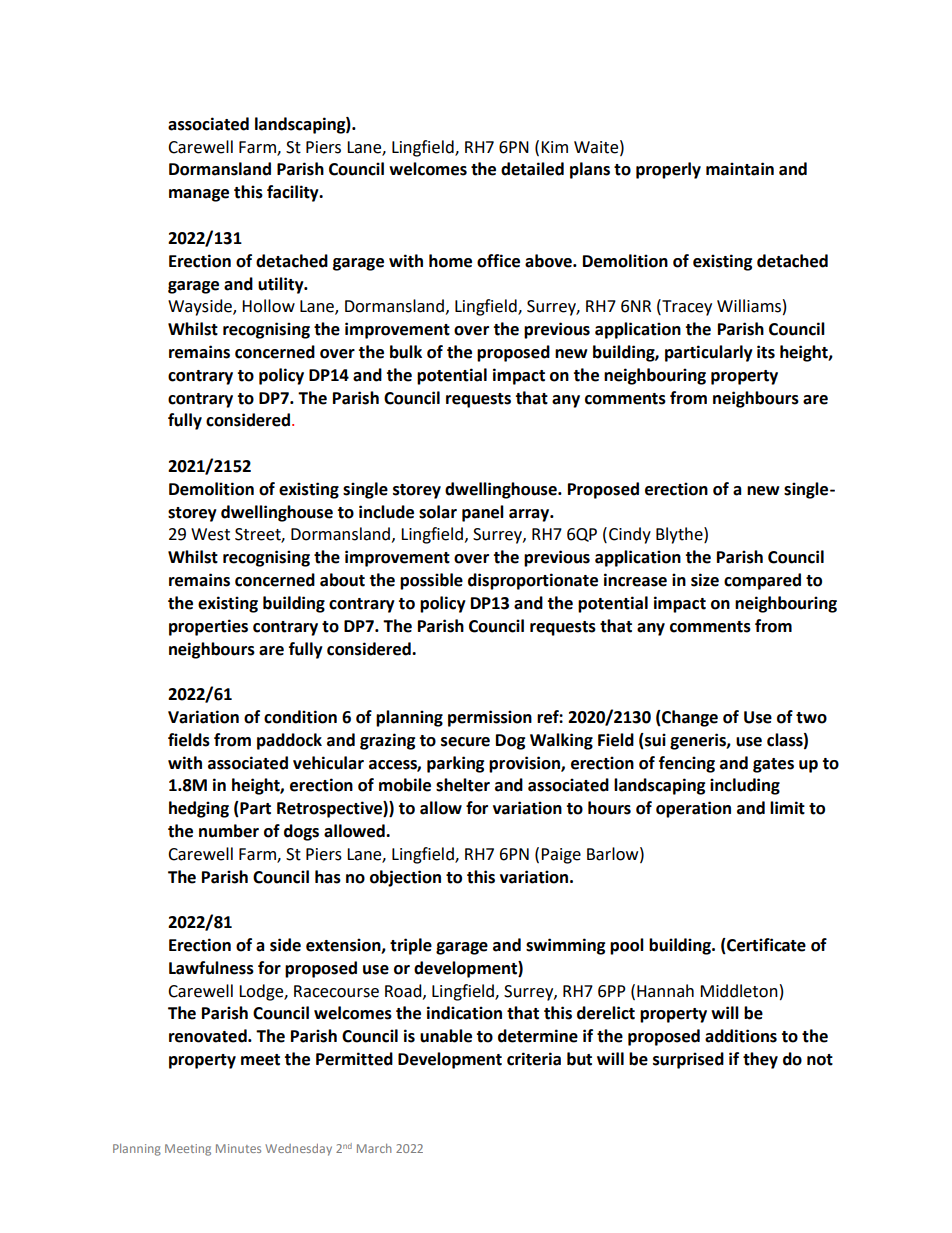  What do you see at coordinates (298, 1150) in the image?
I see `Wednesday` at bounding box center [298, 1150].
